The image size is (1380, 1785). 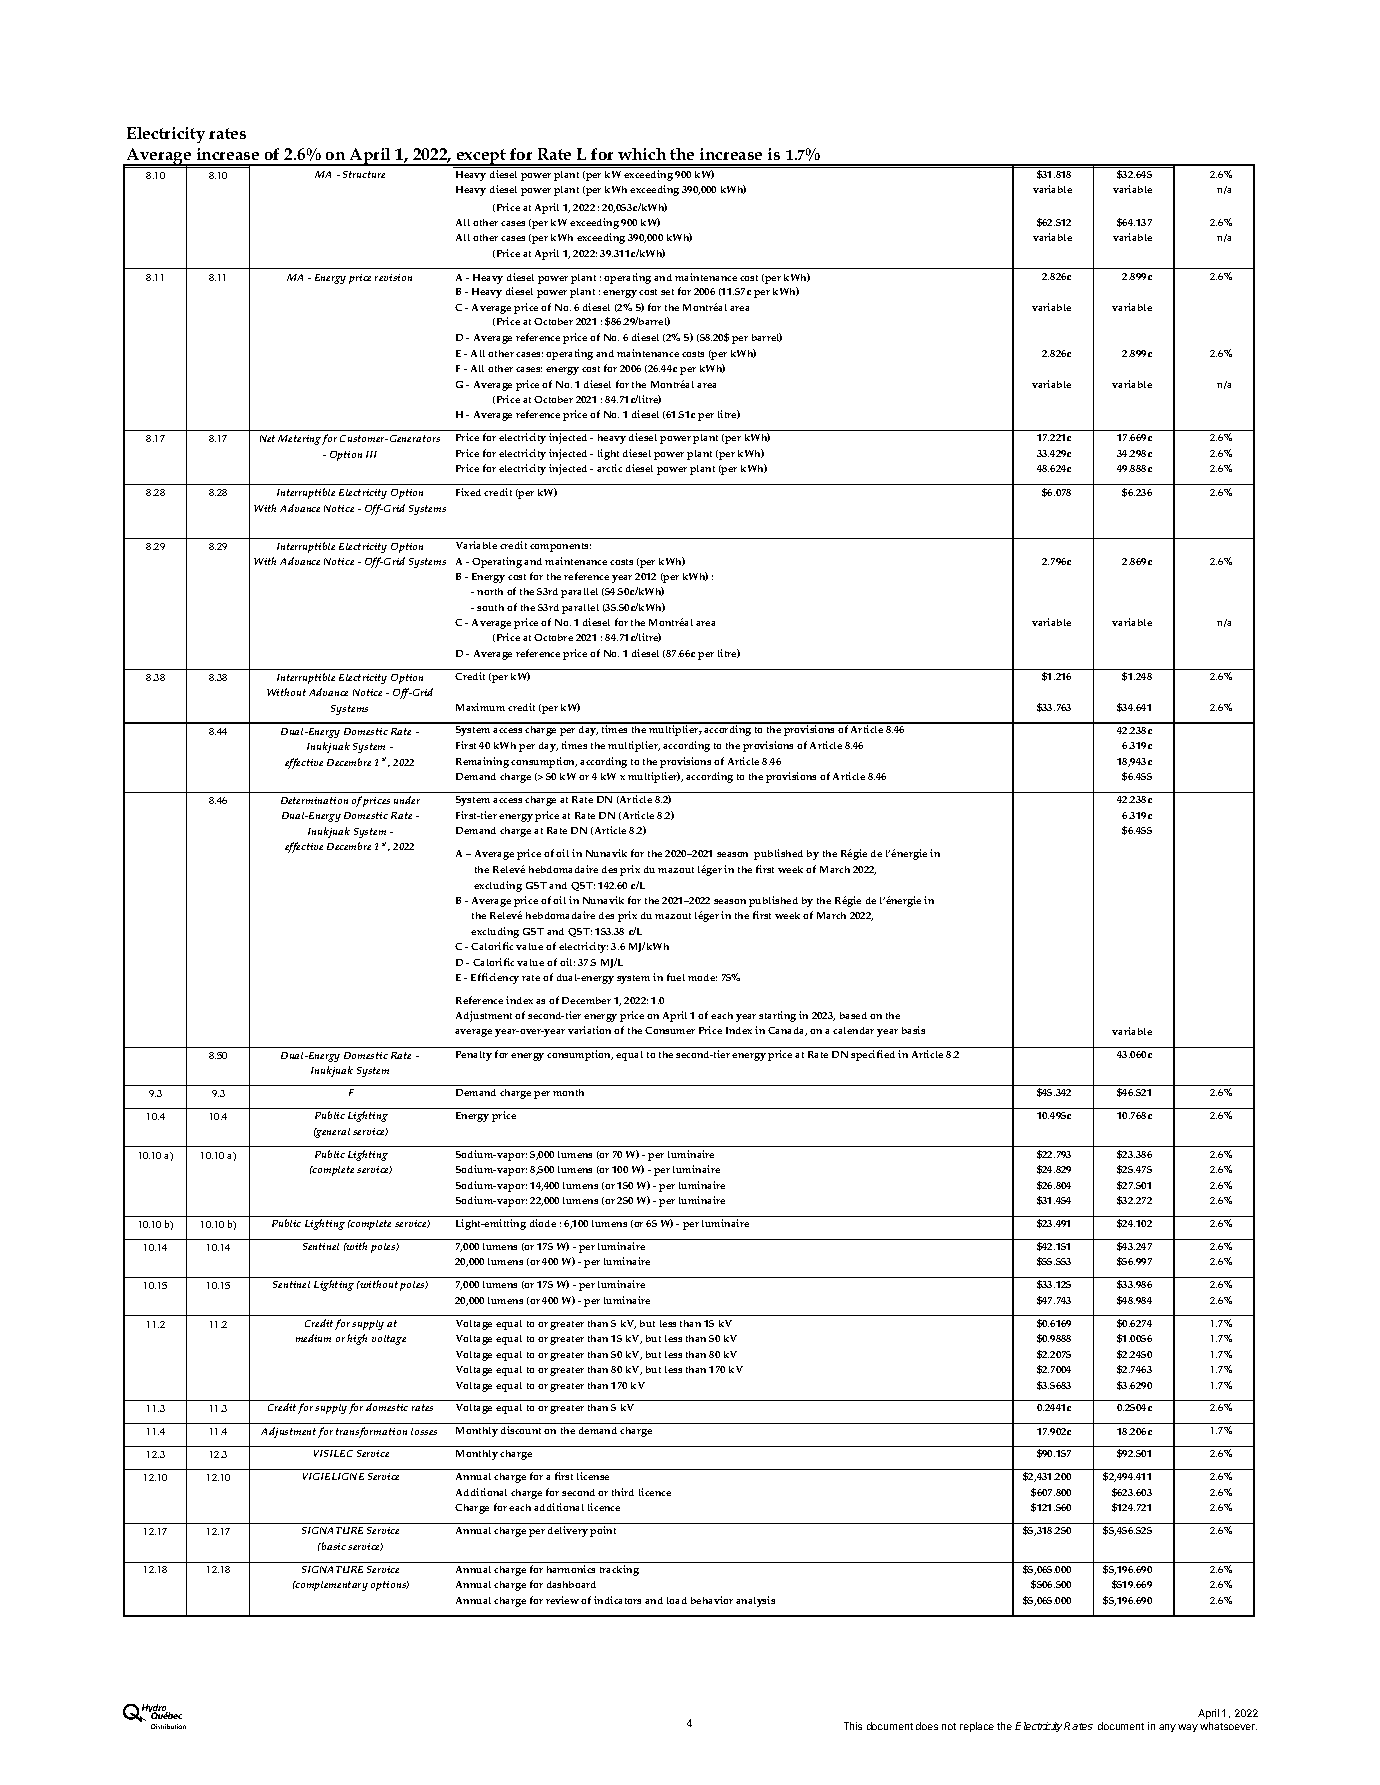 What do you see at coordinates (357, 1339) in the image?
I see `high` at bounding box center [357, 1339].
